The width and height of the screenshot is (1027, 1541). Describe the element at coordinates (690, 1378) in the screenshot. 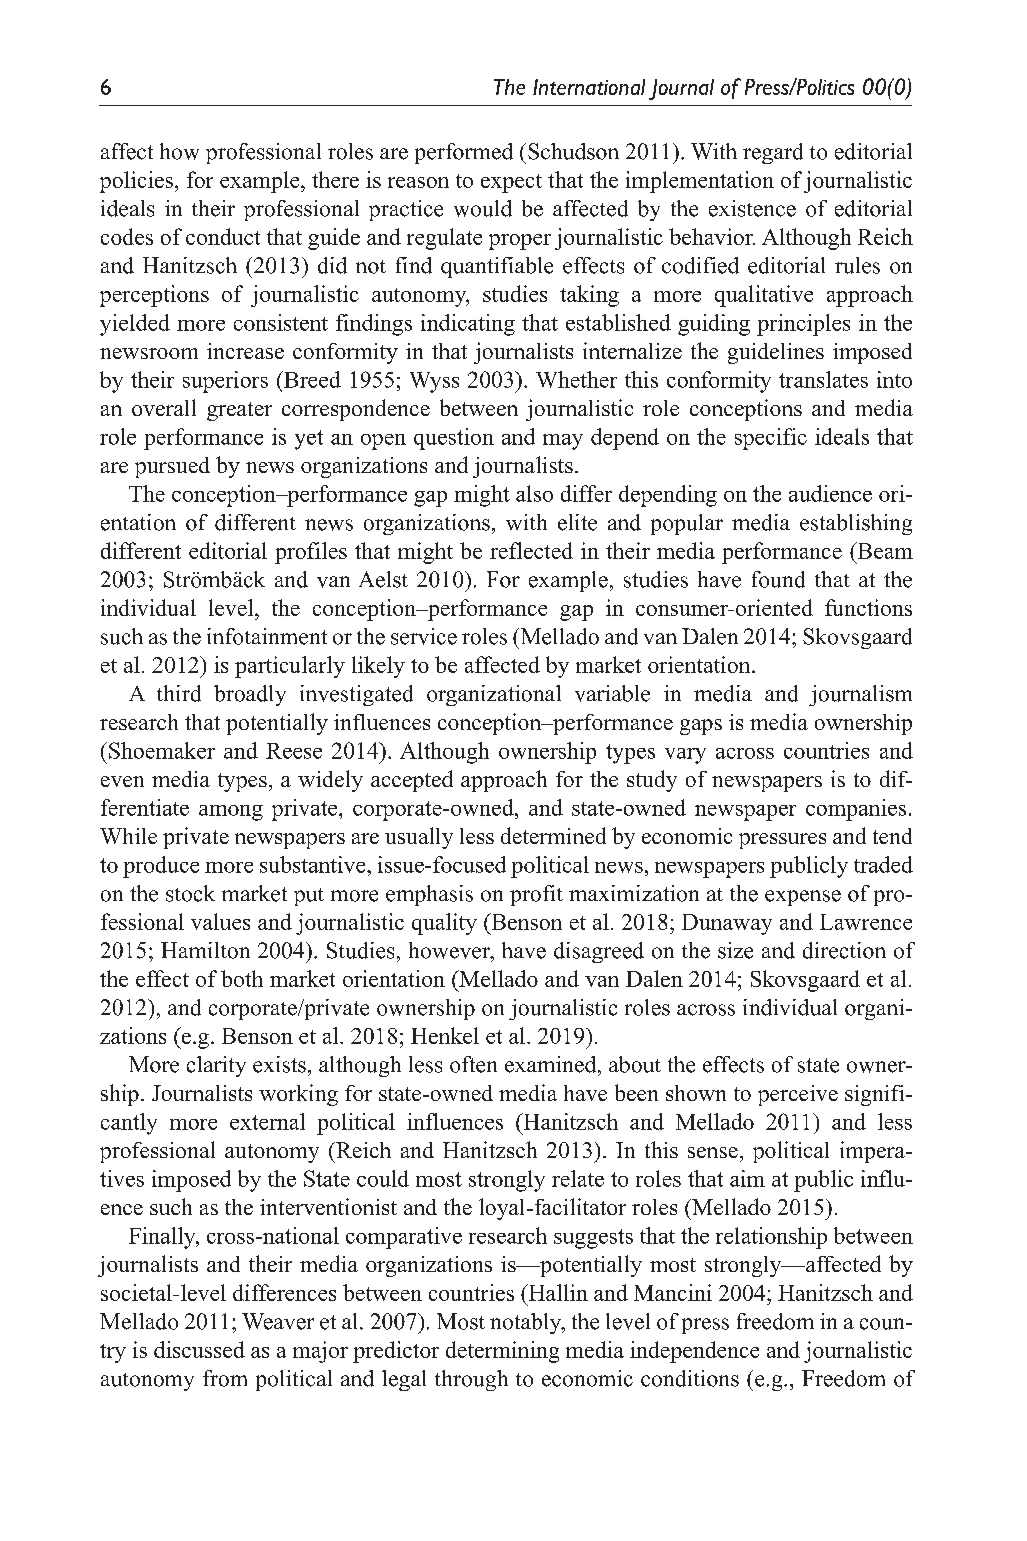

I see `conditions` at that location.
